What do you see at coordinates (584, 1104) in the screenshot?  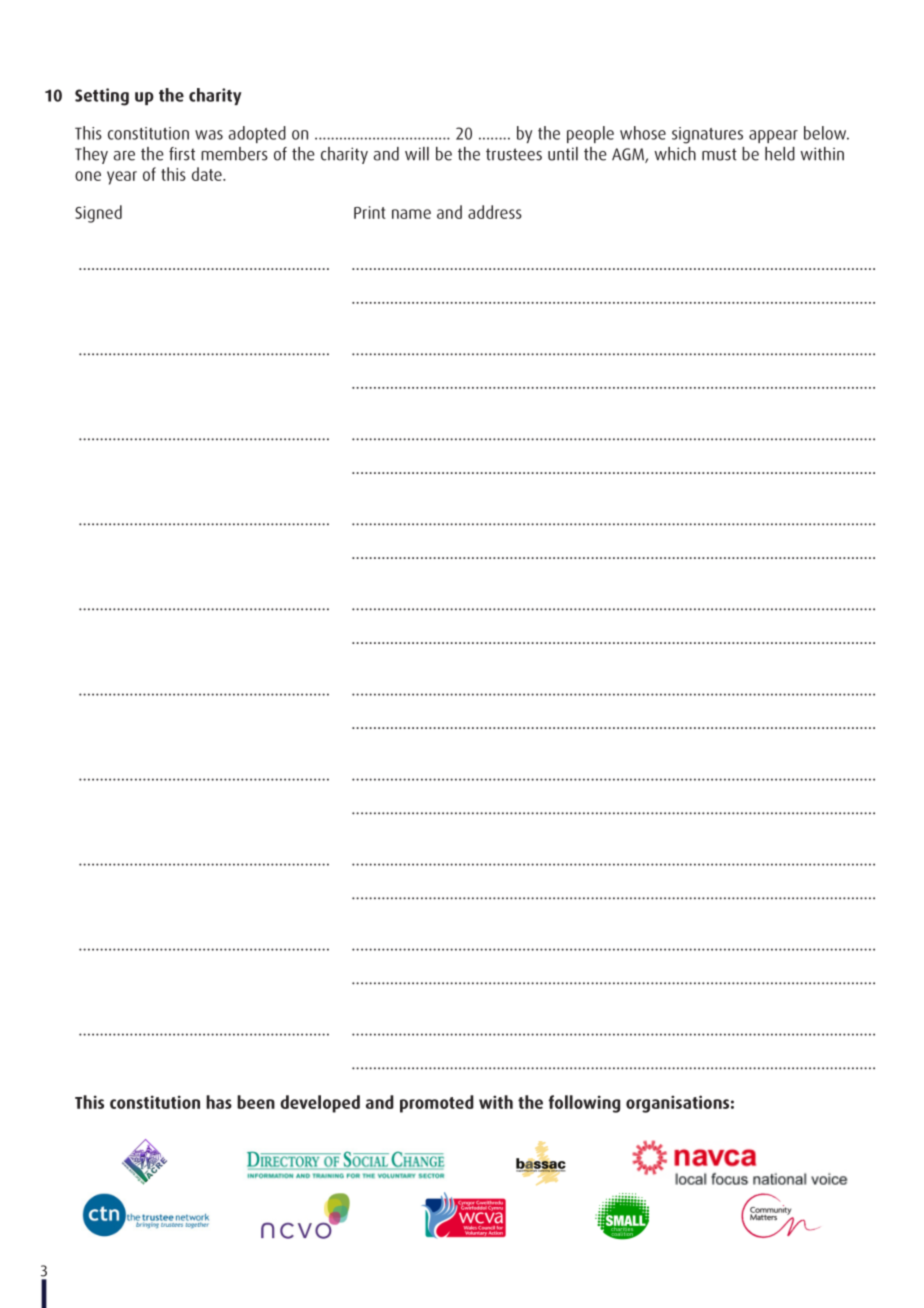 I see `following` at bounding box center [584, 1104].
